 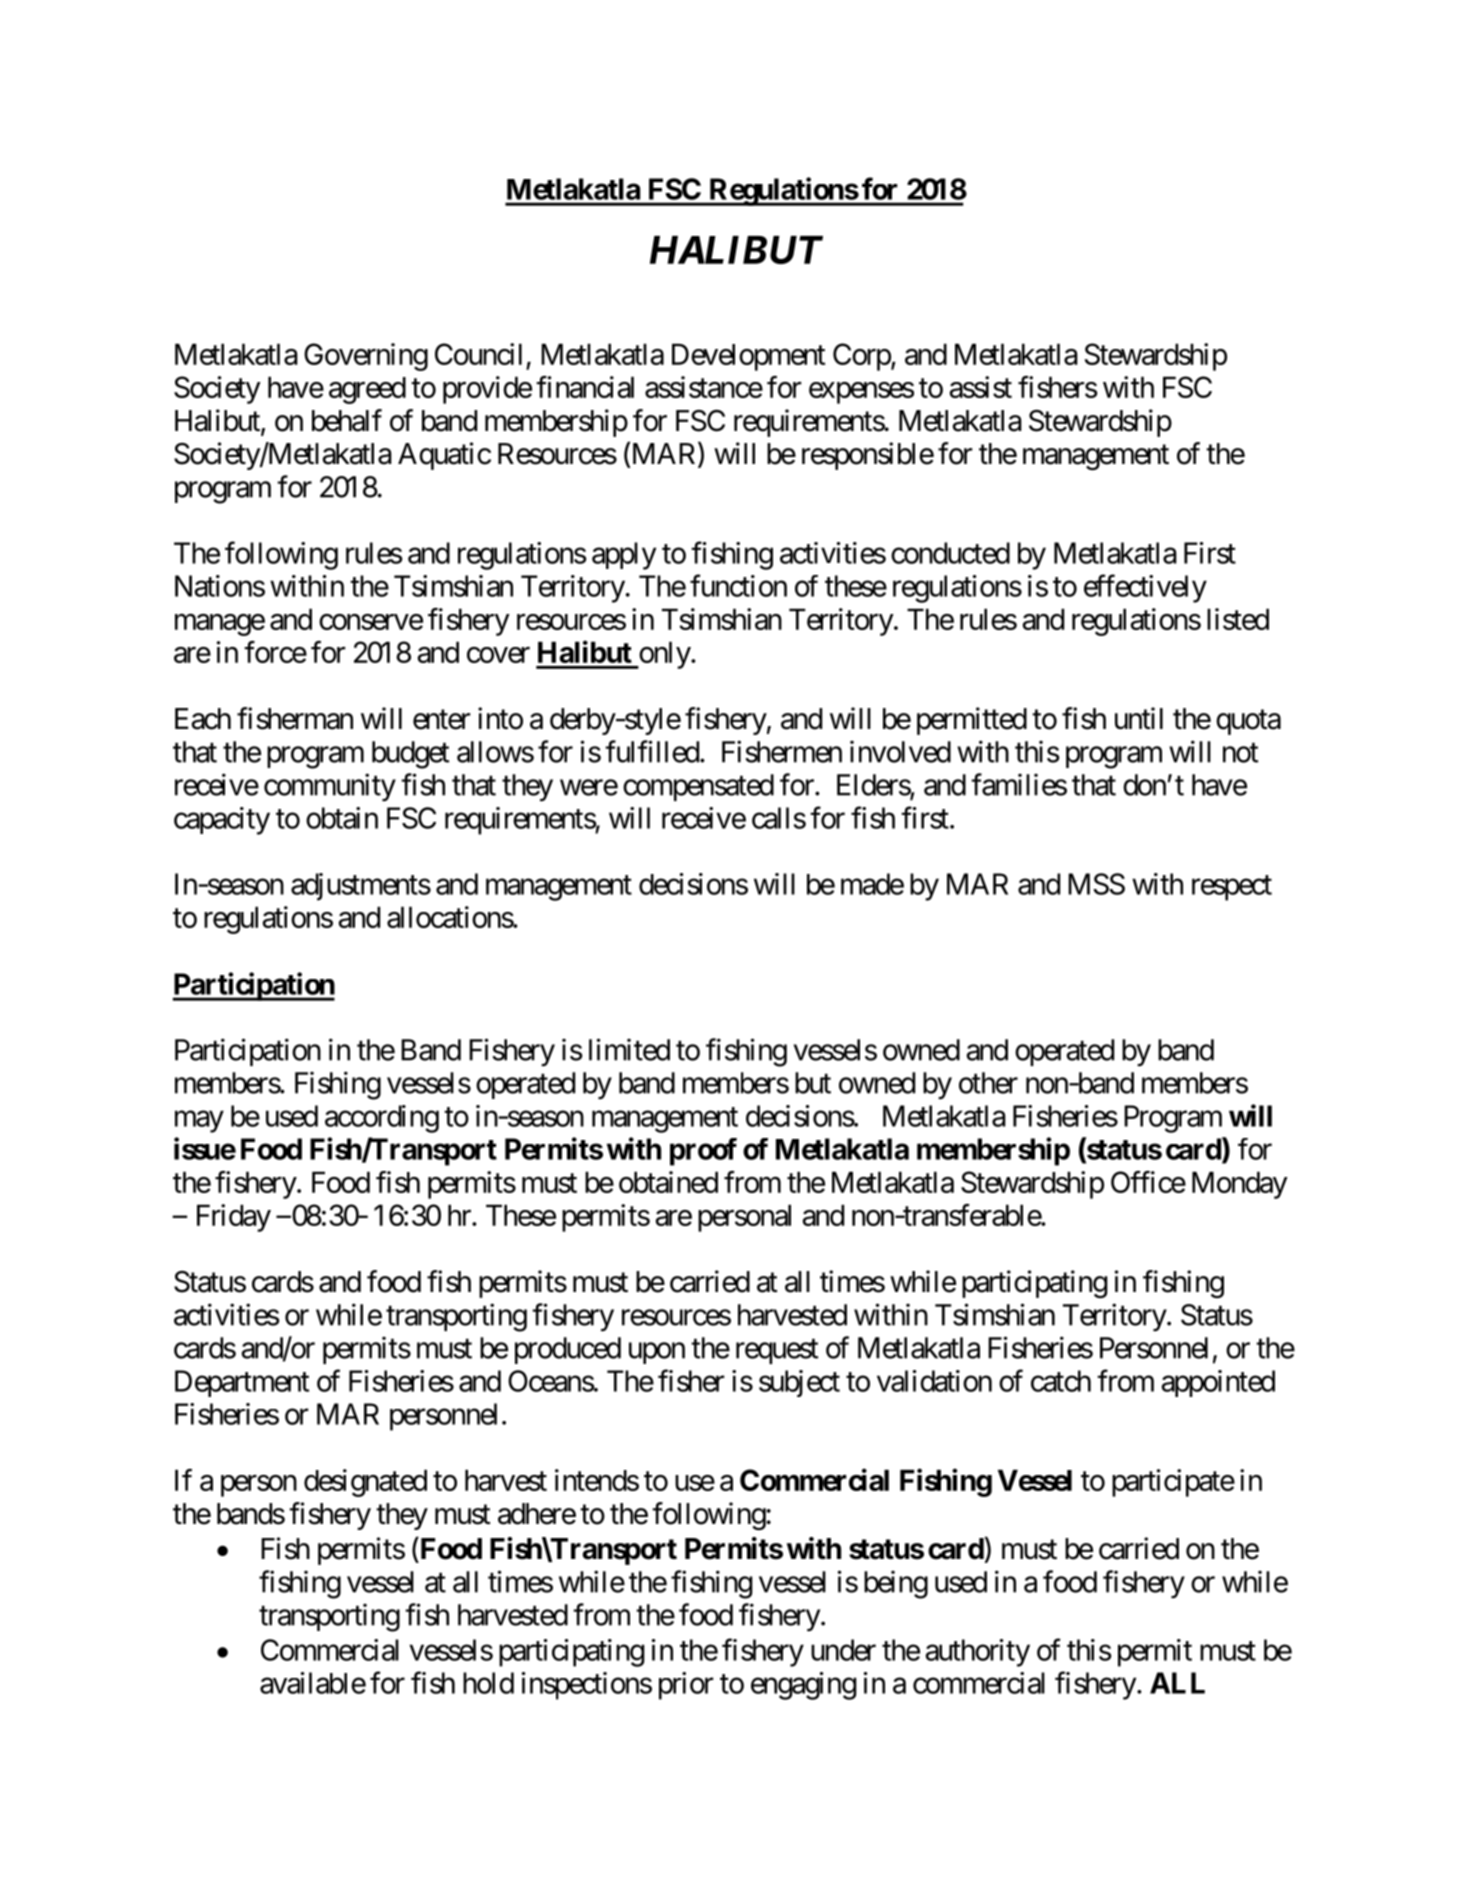 I want to click on agreed, so click(x=367, y=390).
